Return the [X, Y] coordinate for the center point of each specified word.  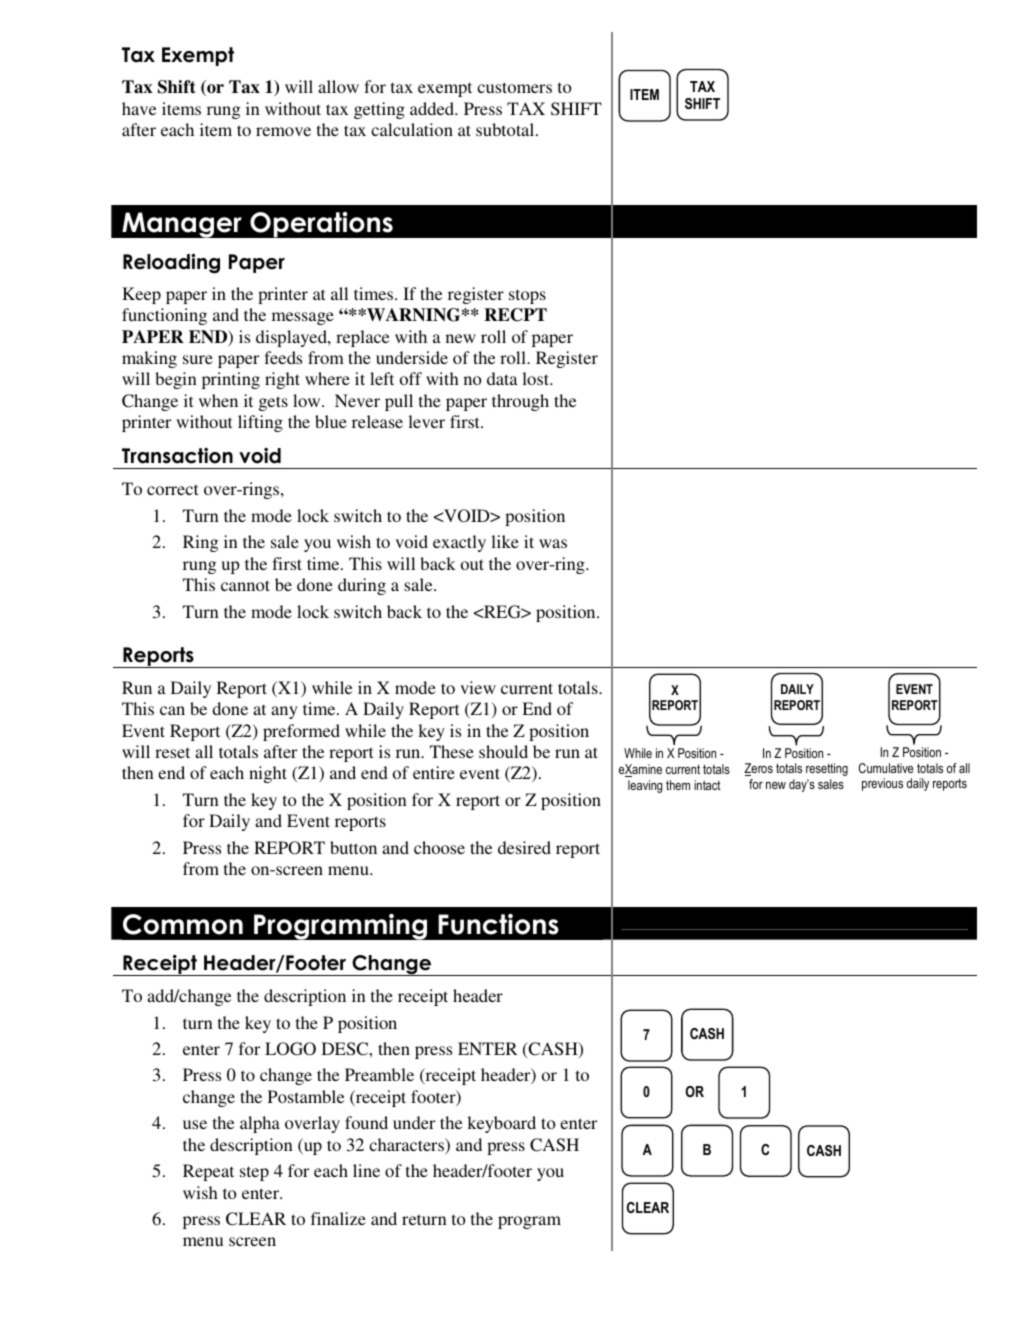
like [505, 541]
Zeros [758, 769]
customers [514, 87]
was [553, 543]
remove [283, 131]
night [268, 774]
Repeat [208, 1172]
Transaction [177, 456]
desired [524, 847]
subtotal [506, 129]
